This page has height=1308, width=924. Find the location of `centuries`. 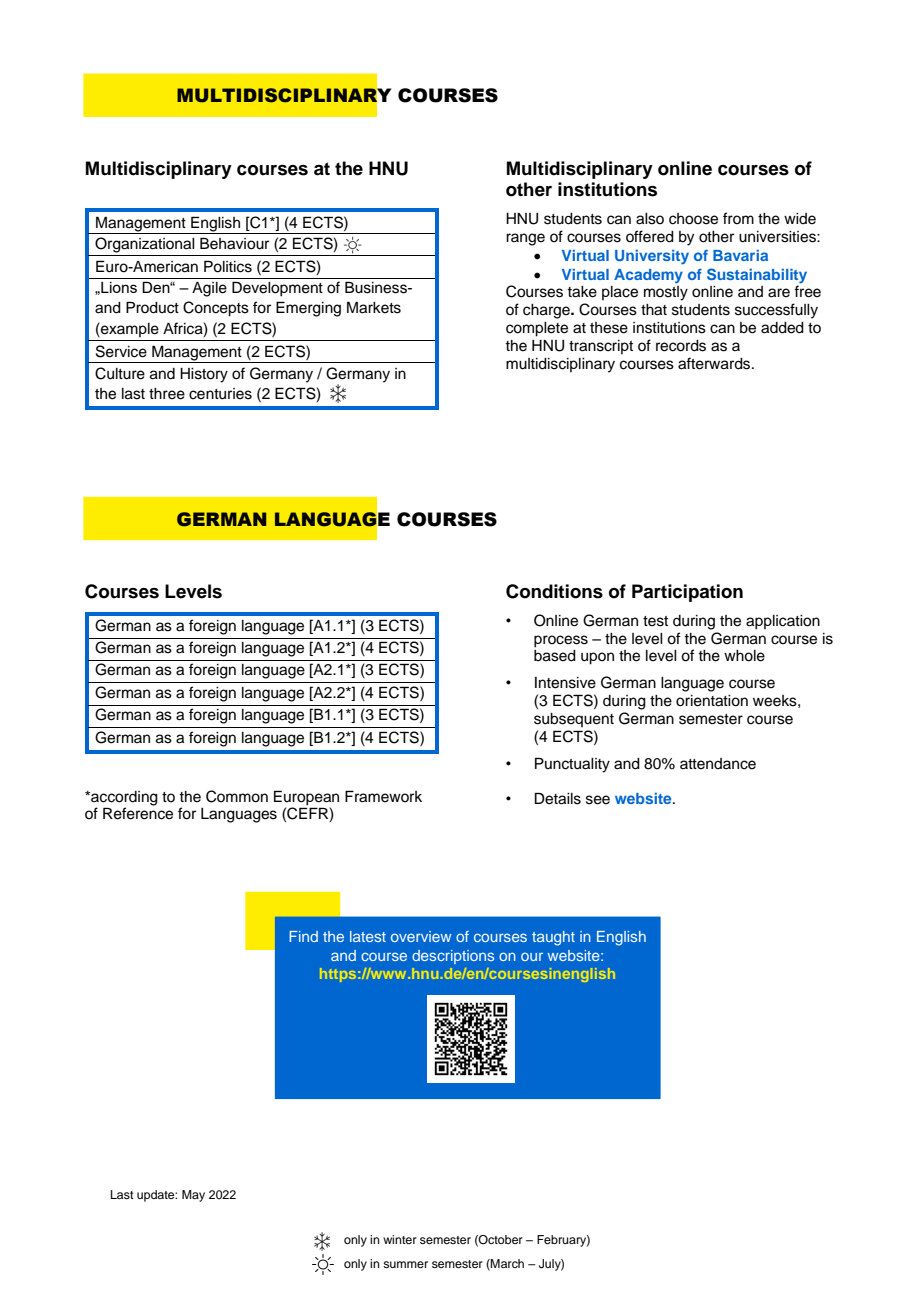

centuries is located at coordinates (220, 394).
